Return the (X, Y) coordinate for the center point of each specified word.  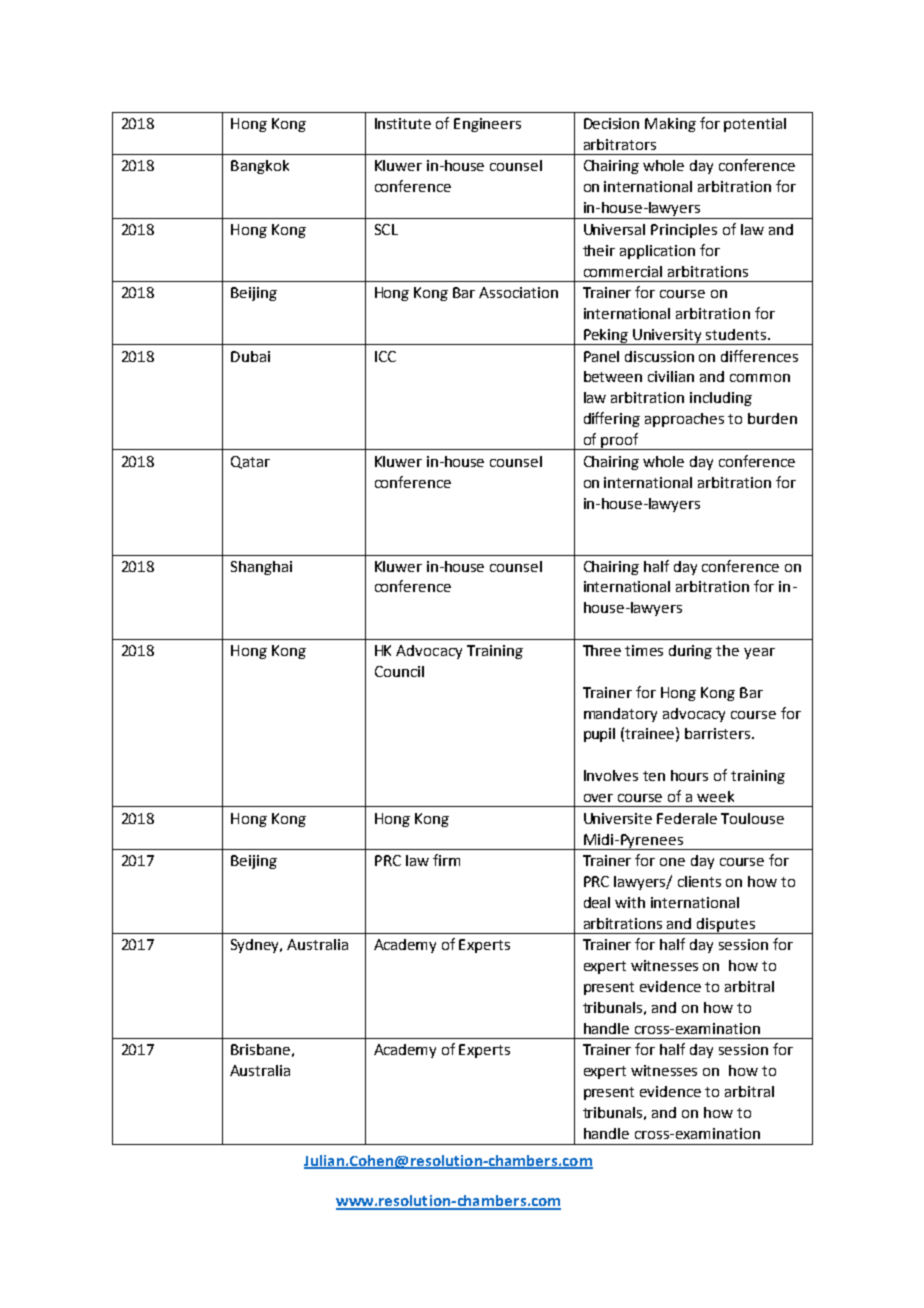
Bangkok (260, 167)
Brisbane (260, 1049)
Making (670, 125)
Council (399, 671)
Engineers (487, 125)
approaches (684, 420)
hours (689, 775)
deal (597, 902)
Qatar (250, 462)
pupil (599, 735)
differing (612, 419)
